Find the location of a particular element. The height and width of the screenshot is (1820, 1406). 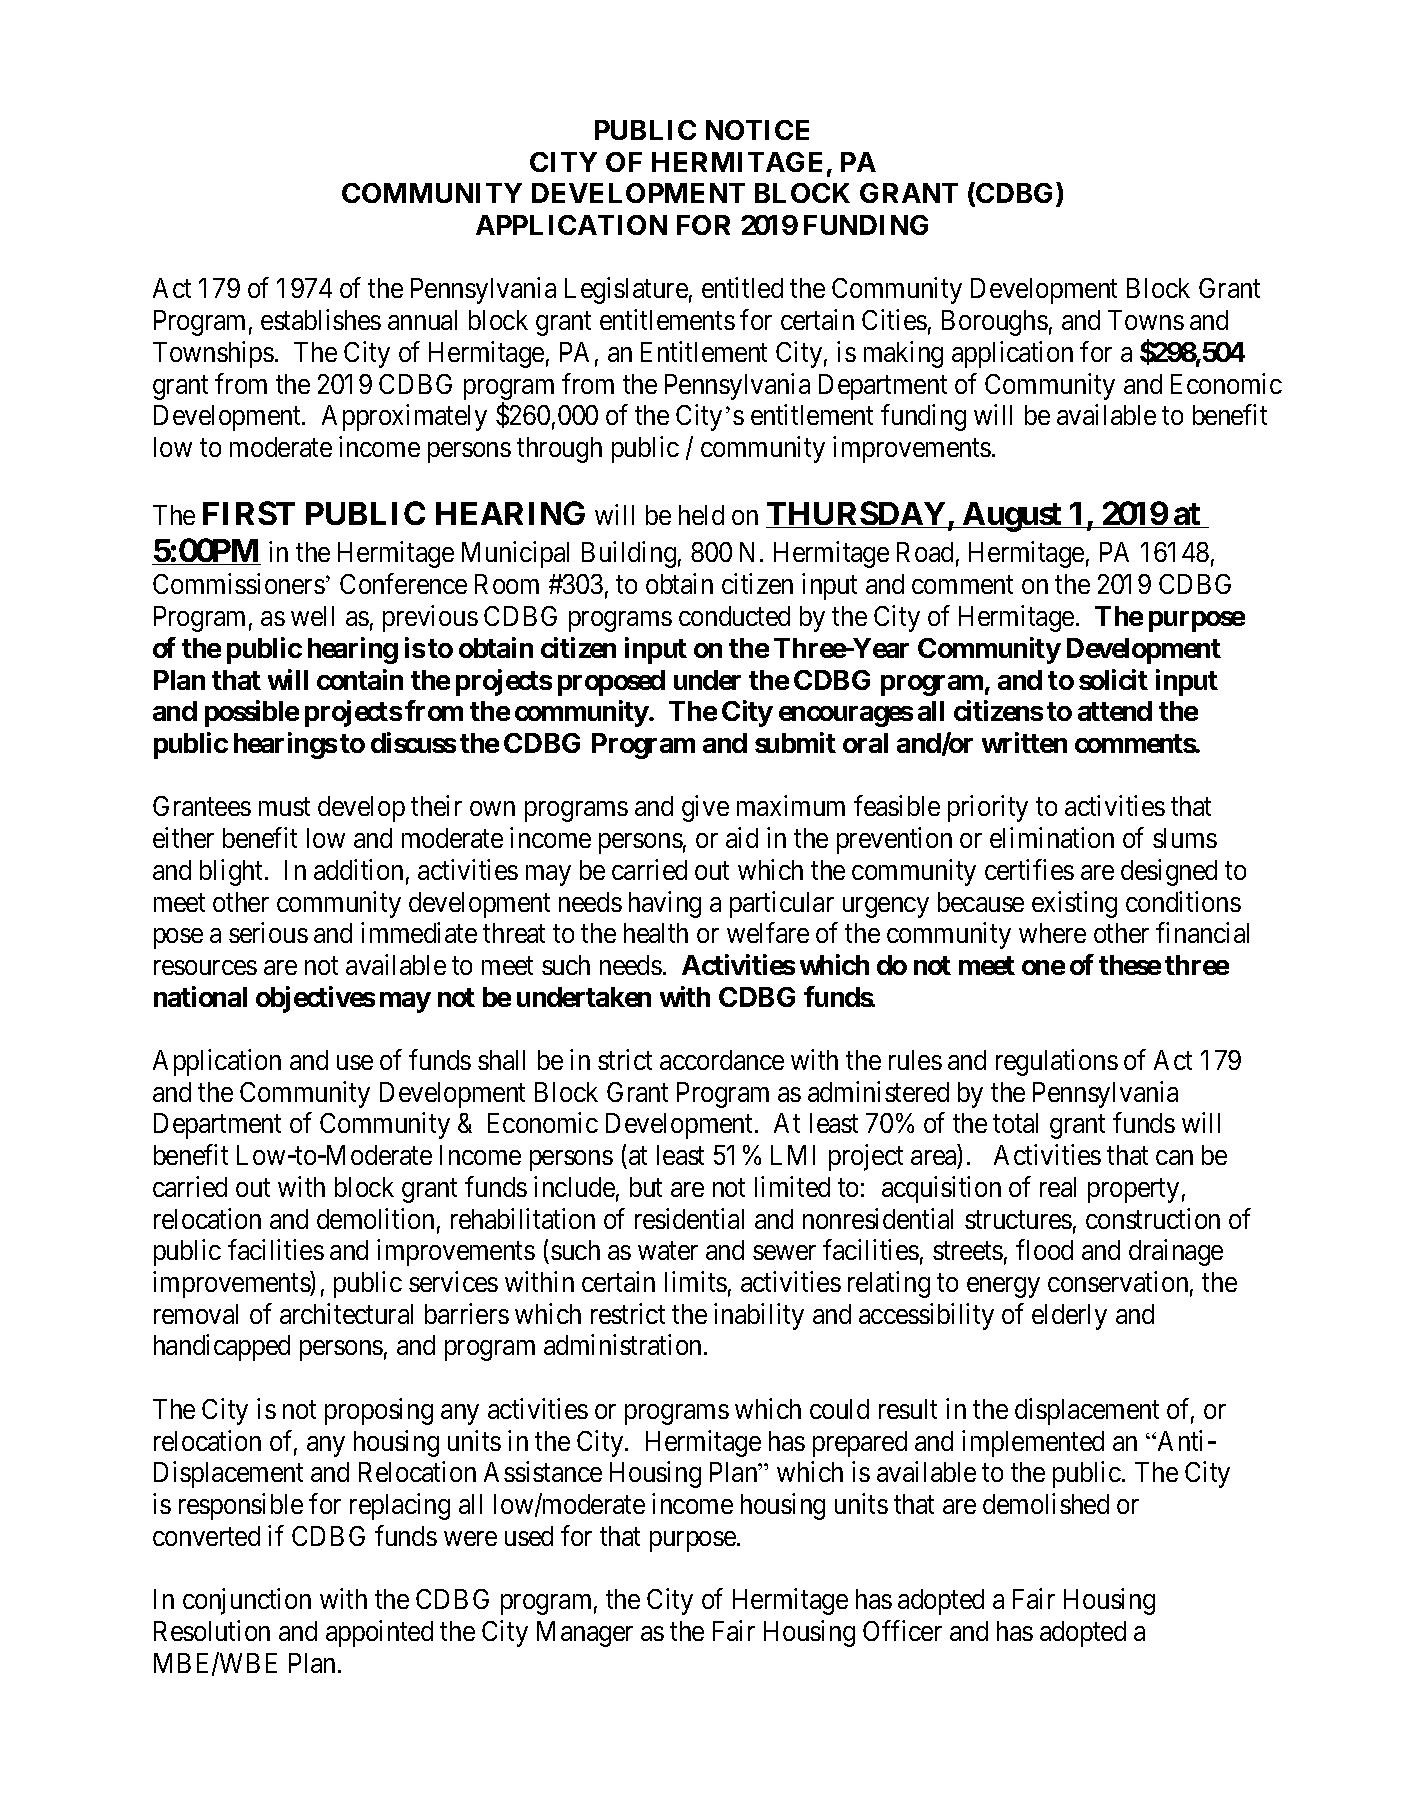

conjunction is located at coordinates (247, 1601).
